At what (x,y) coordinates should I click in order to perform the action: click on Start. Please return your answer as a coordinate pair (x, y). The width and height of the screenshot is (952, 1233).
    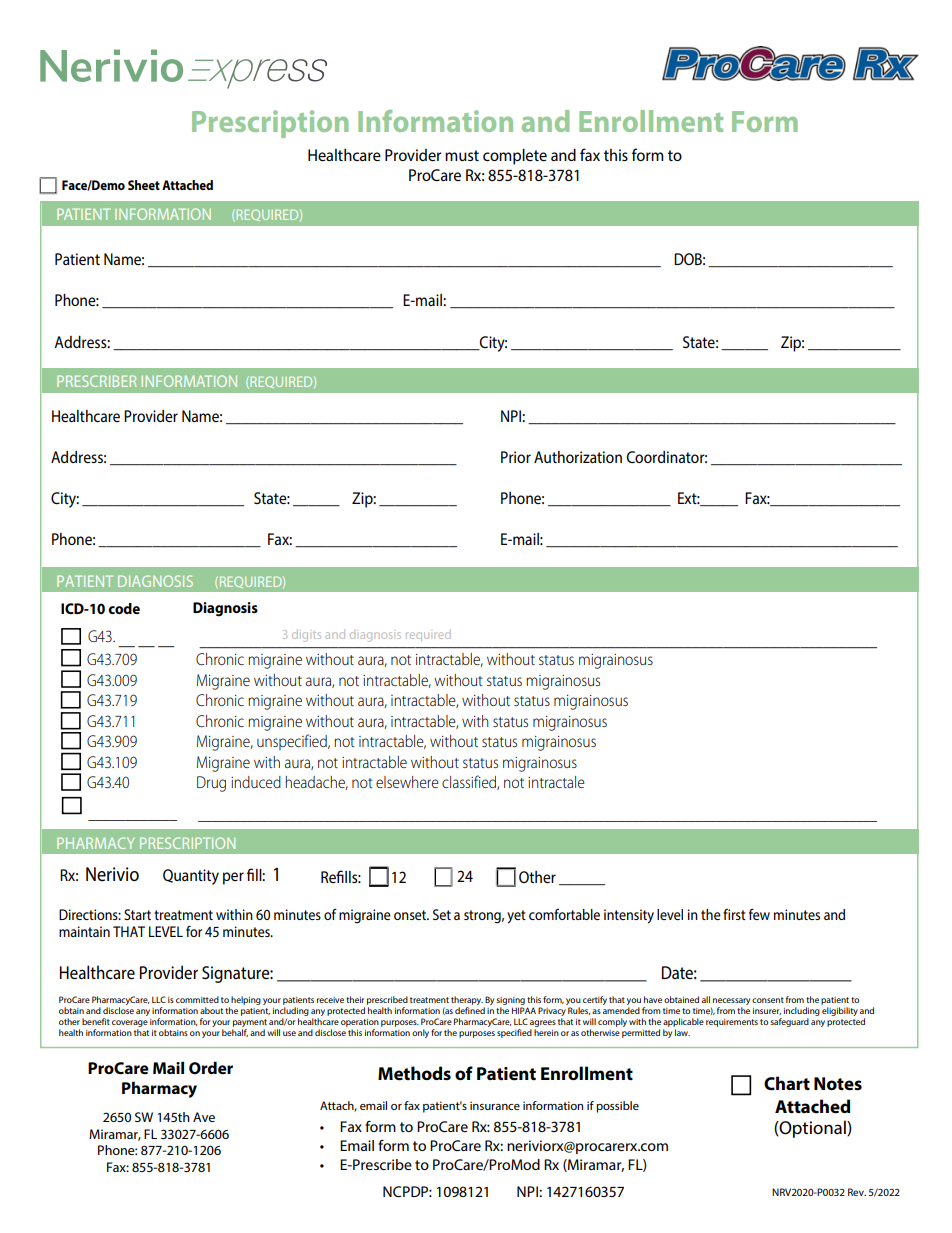
    Looking at the image, I should click on (137, 914).
